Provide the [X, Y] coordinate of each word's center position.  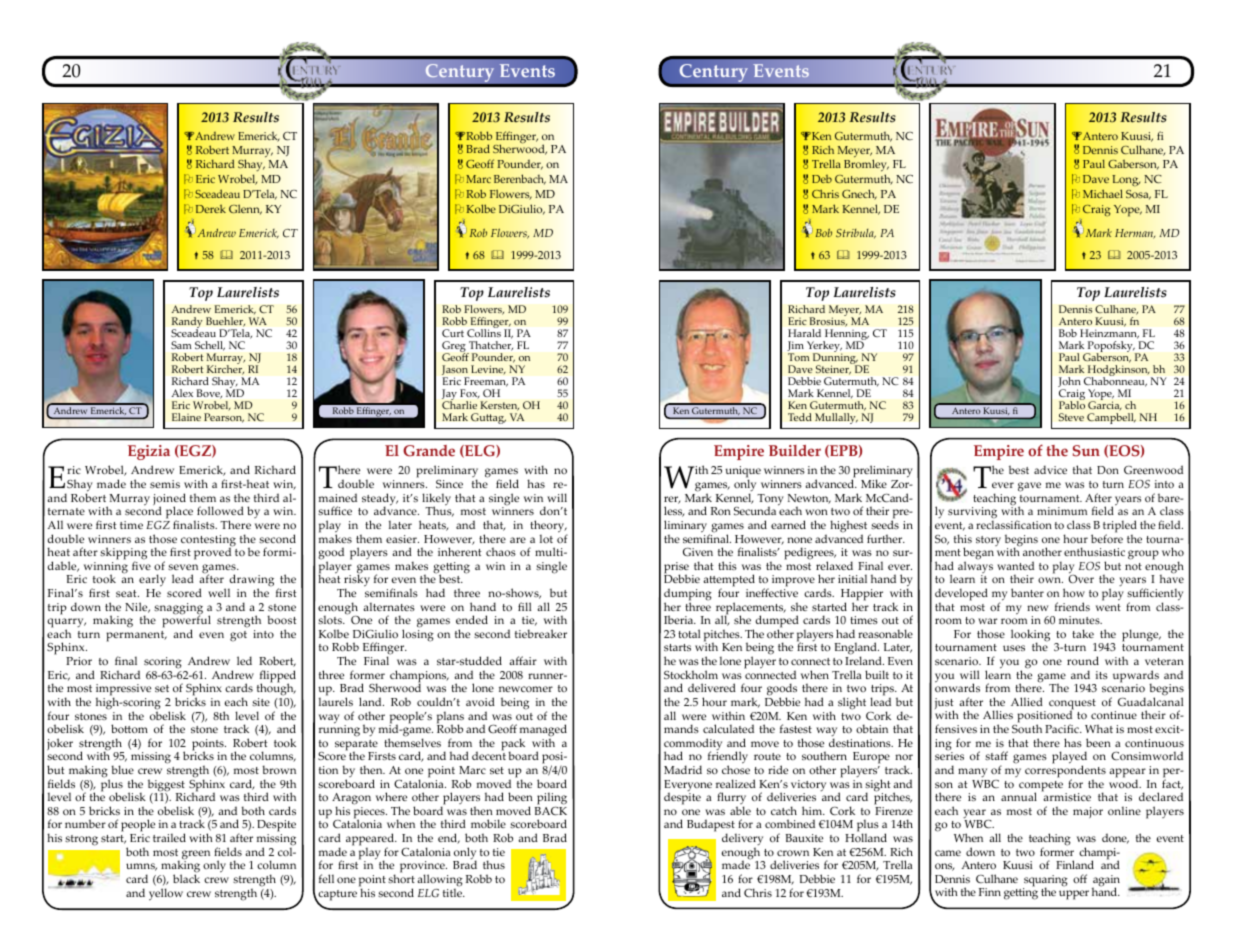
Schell [210, 346]
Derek [210, 209]
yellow [166, 894]
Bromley [866, 167]
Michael [1102, 193]
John [1069, 383]
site [261, 702]
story [988, 541]
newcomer [526, 689]
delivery [742, 840]
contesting [208, 542]
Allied [1027, 701]
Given [698, 552]
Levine [488, 370]
